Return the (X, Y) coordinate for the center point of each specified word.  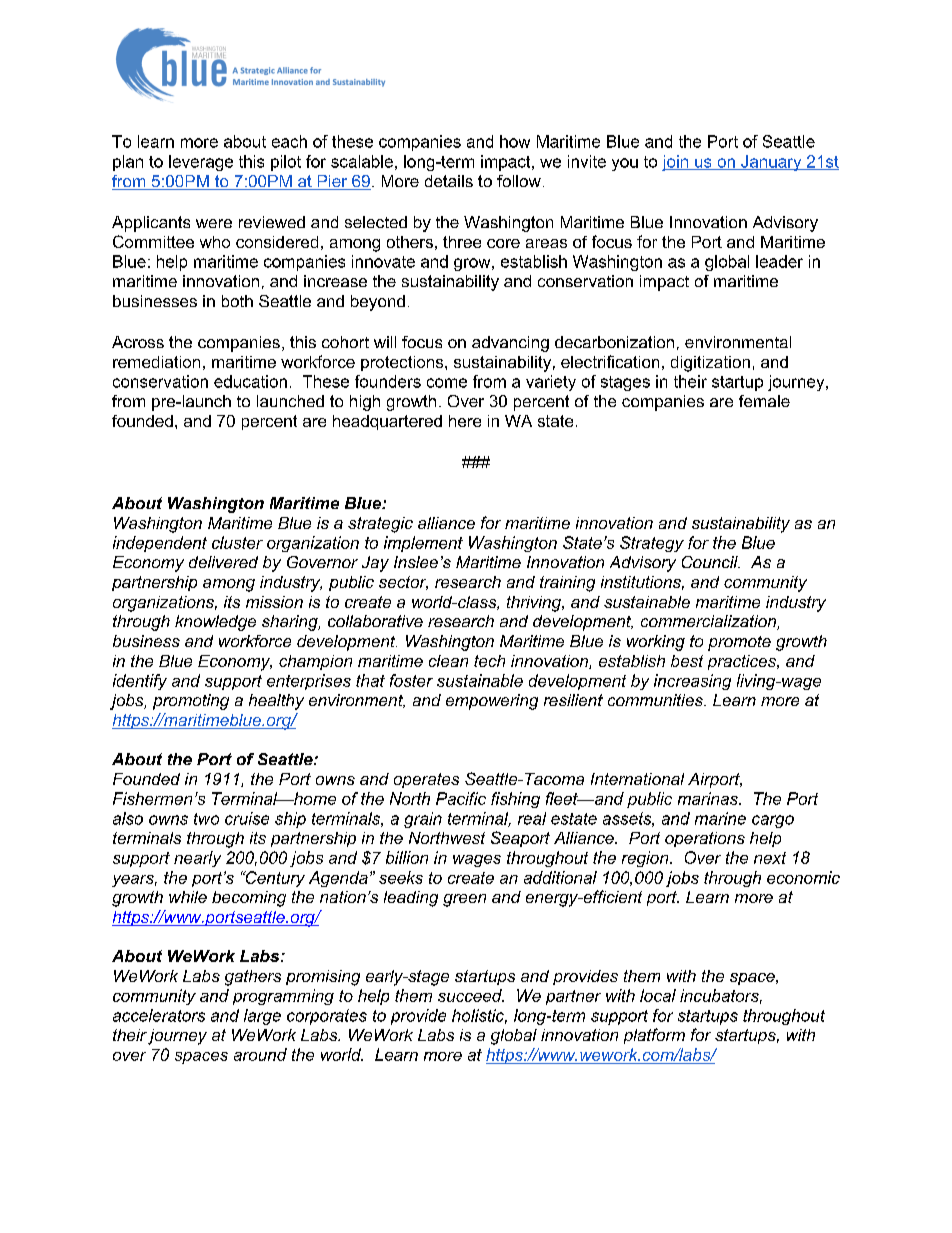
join (676, 163)
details (449, 181)
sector (403, 583)
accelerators (159, 1015)
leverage (201, 163)
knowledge (215, 623)
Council (711, 562)
